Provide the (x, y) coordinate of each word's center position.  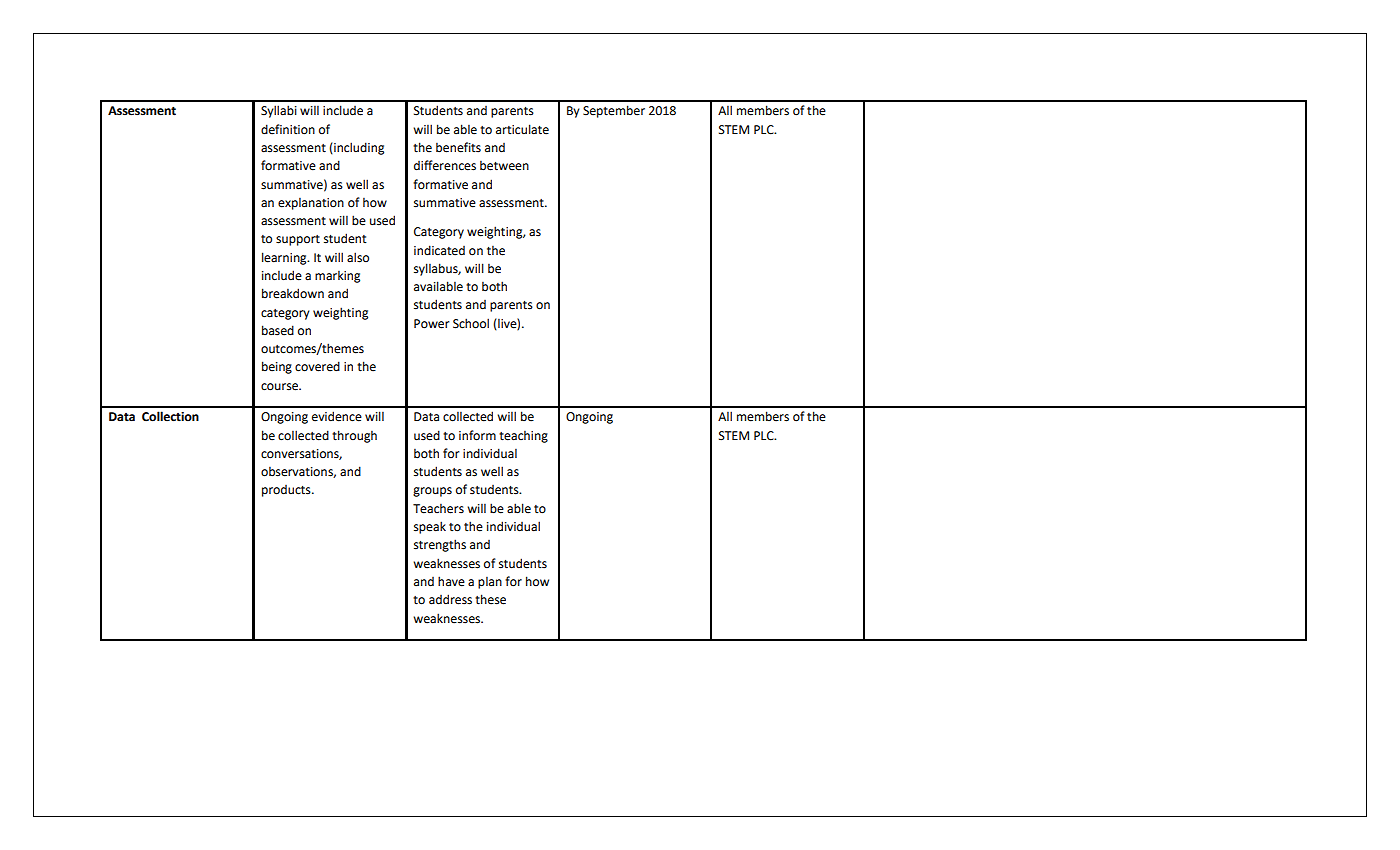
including (358, 148)
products (287, 491)
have (451, 581)
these (490, 599)
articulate (522, 129)
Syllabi (279, 111)
